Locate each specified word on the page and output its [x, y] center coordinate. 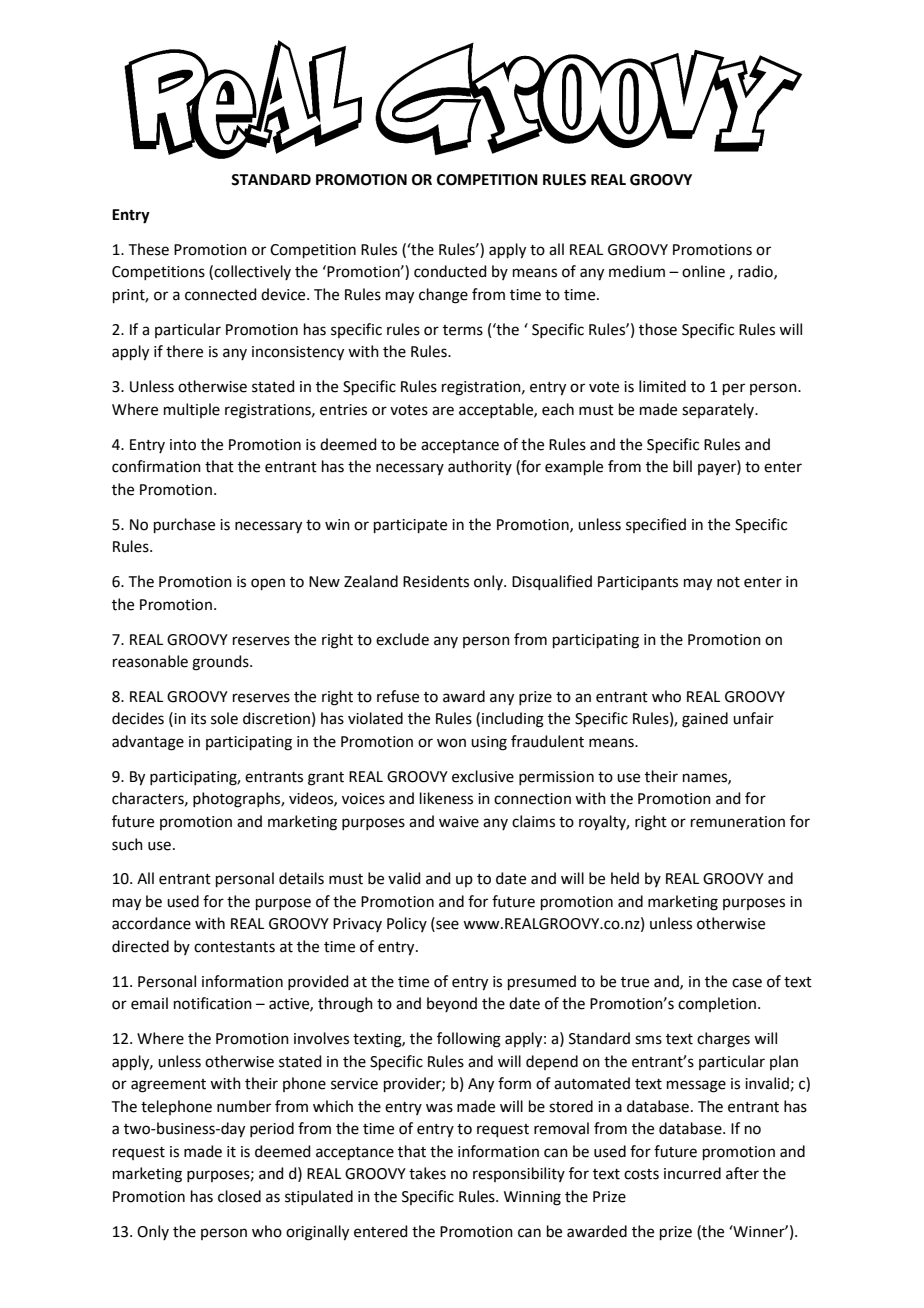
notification [213, 1003]
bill [682, 466]
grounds [221, 663]
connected [221, 294]
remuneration [738, 822]
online [703, 271]
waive [459, 822]
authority [480, 467]
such [127, 844]
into [183, 445]
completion [718, 1004]
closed [239, 1196]
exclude [402, 639]
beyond [452, 1004]
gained [705, 720]
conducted [450, 271]
